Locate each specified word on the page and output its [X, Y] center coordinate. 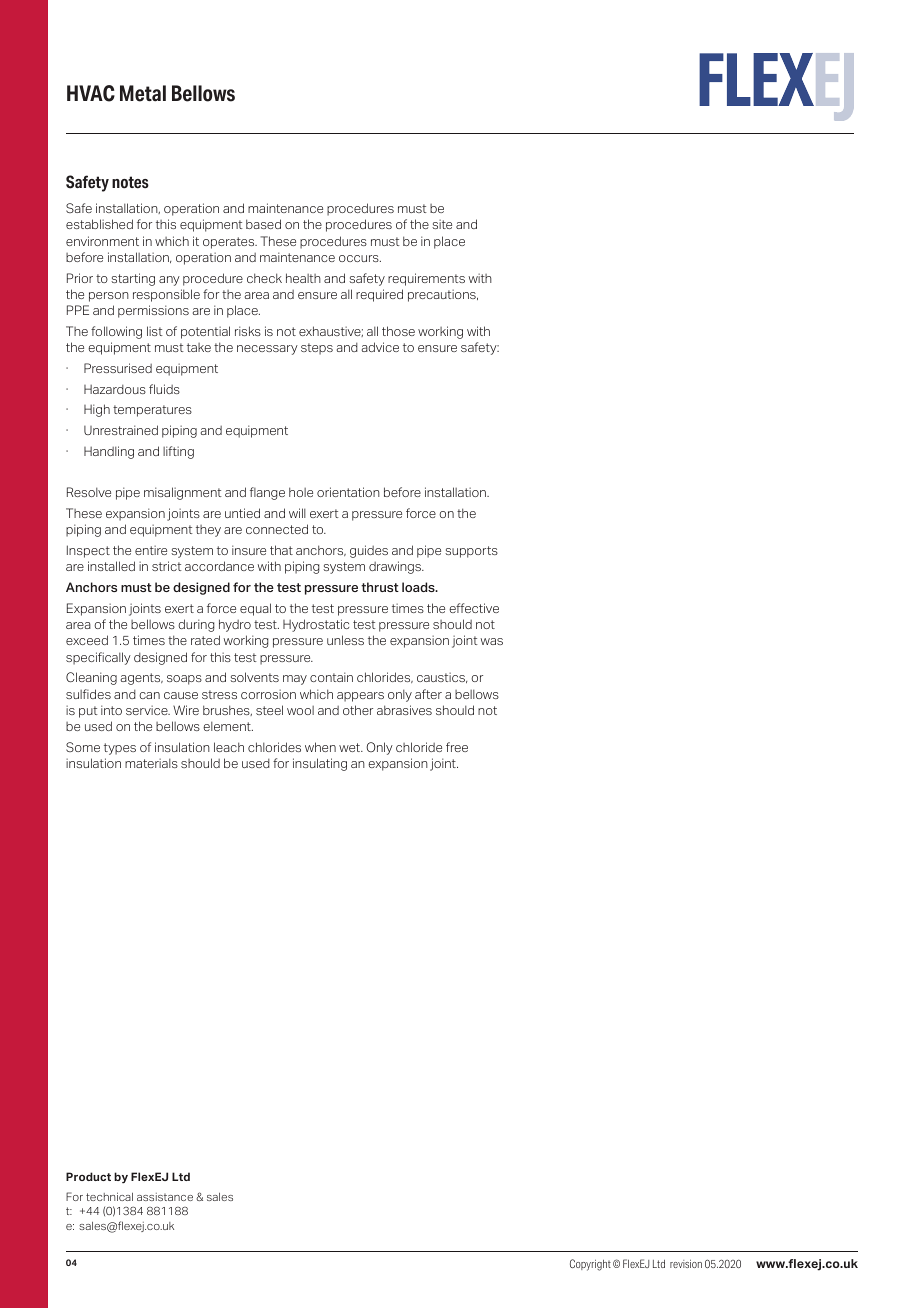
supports [471, 552]
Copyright [590, 1265]
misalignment [183, 493]
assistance [165, 1197]
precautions [443, 295]
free [457, 747]
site [442, 224]
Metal [143, 93]
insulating [320, 764]
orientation [348, 492]
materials [151, 763]
